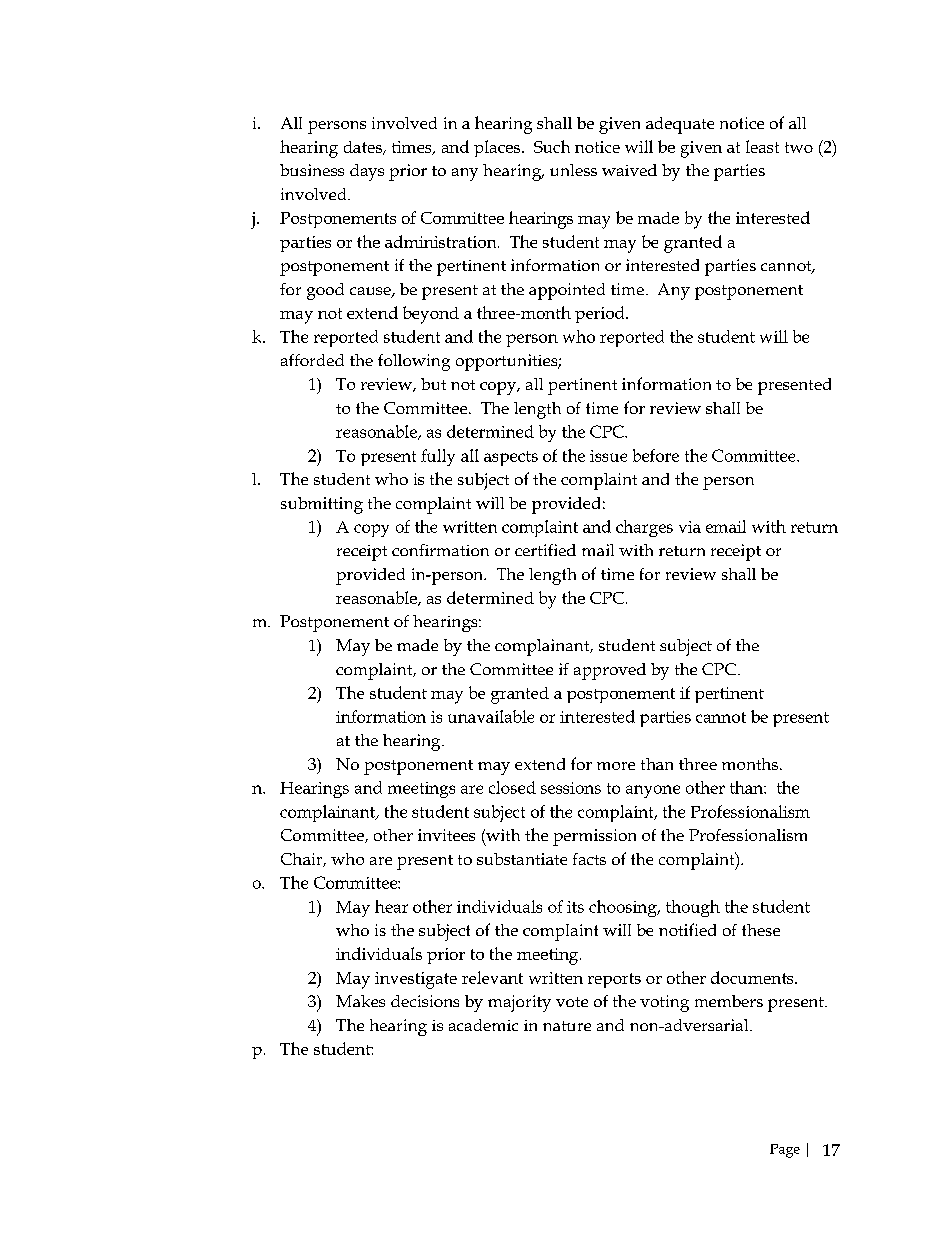 The image size is (952, 1233). What do you see at coordinates (690, 527) in the document?
I see `via` at bounding box center [690, 527].
